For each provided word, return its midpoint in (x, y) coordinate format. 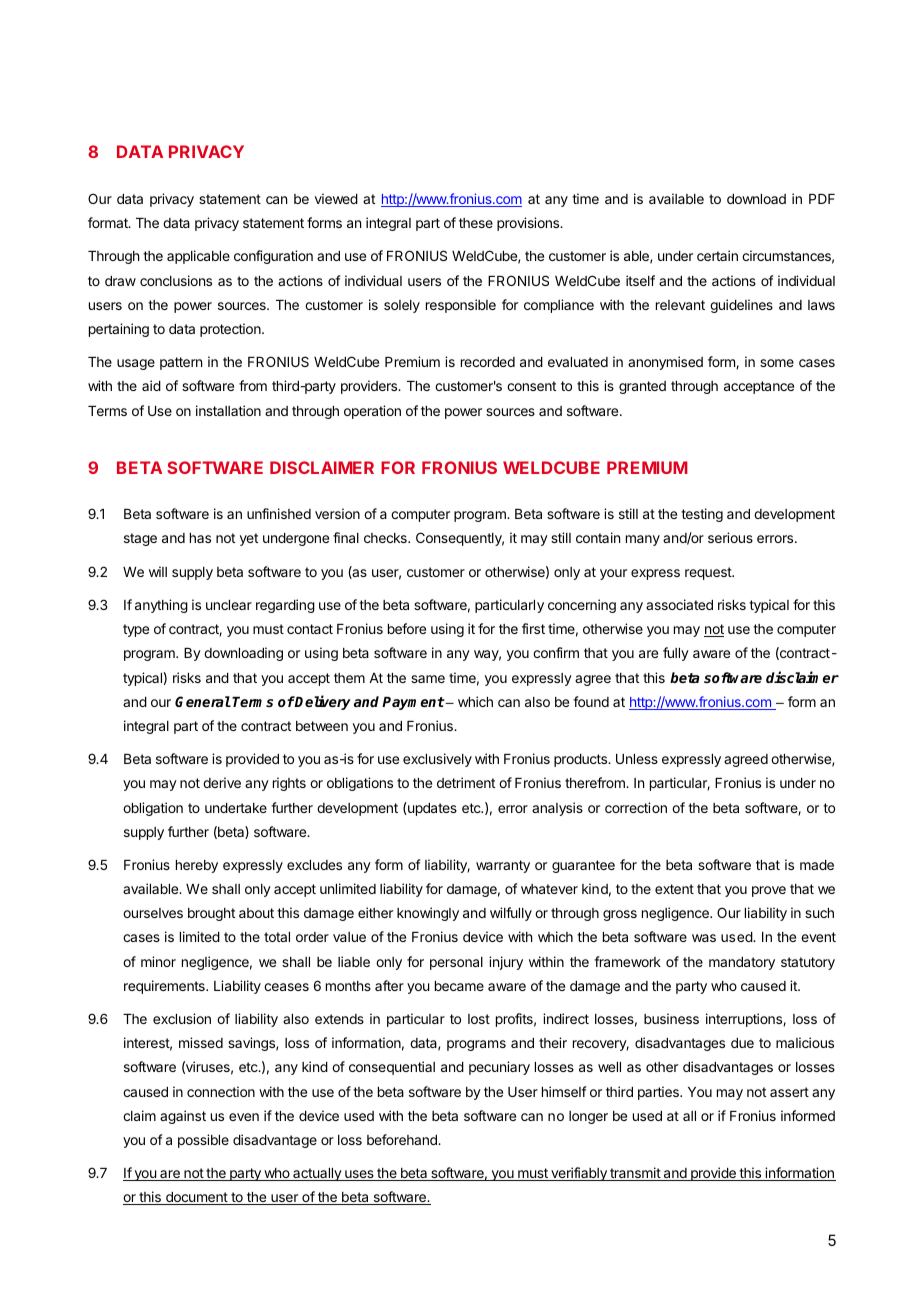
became (459, 986)
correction (636, 807)
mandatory (742, 963)
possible (203, 1141)
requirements (165, 987)
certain (717, 255)
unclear (229, 605)
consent (531, 386)
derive (222, 782)
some (777, 363)
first (533, 628)
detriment (466, 782)
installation (228, 410)
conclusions (176, 280)
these (476, 223)
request (709, 573)
